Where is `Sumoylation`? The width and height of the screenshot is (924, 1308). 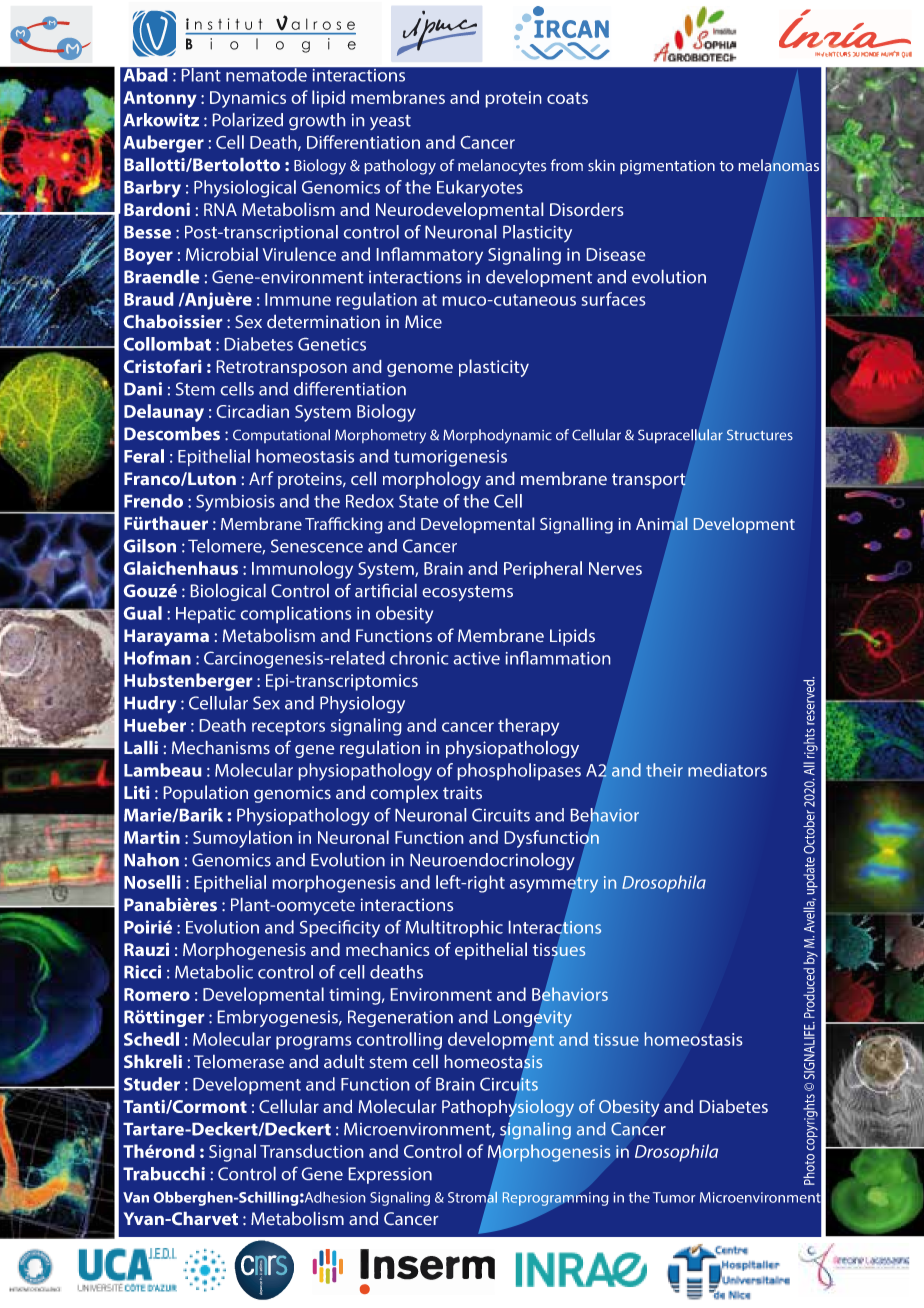
Sumoylation is located at coordinates (242, 839).
